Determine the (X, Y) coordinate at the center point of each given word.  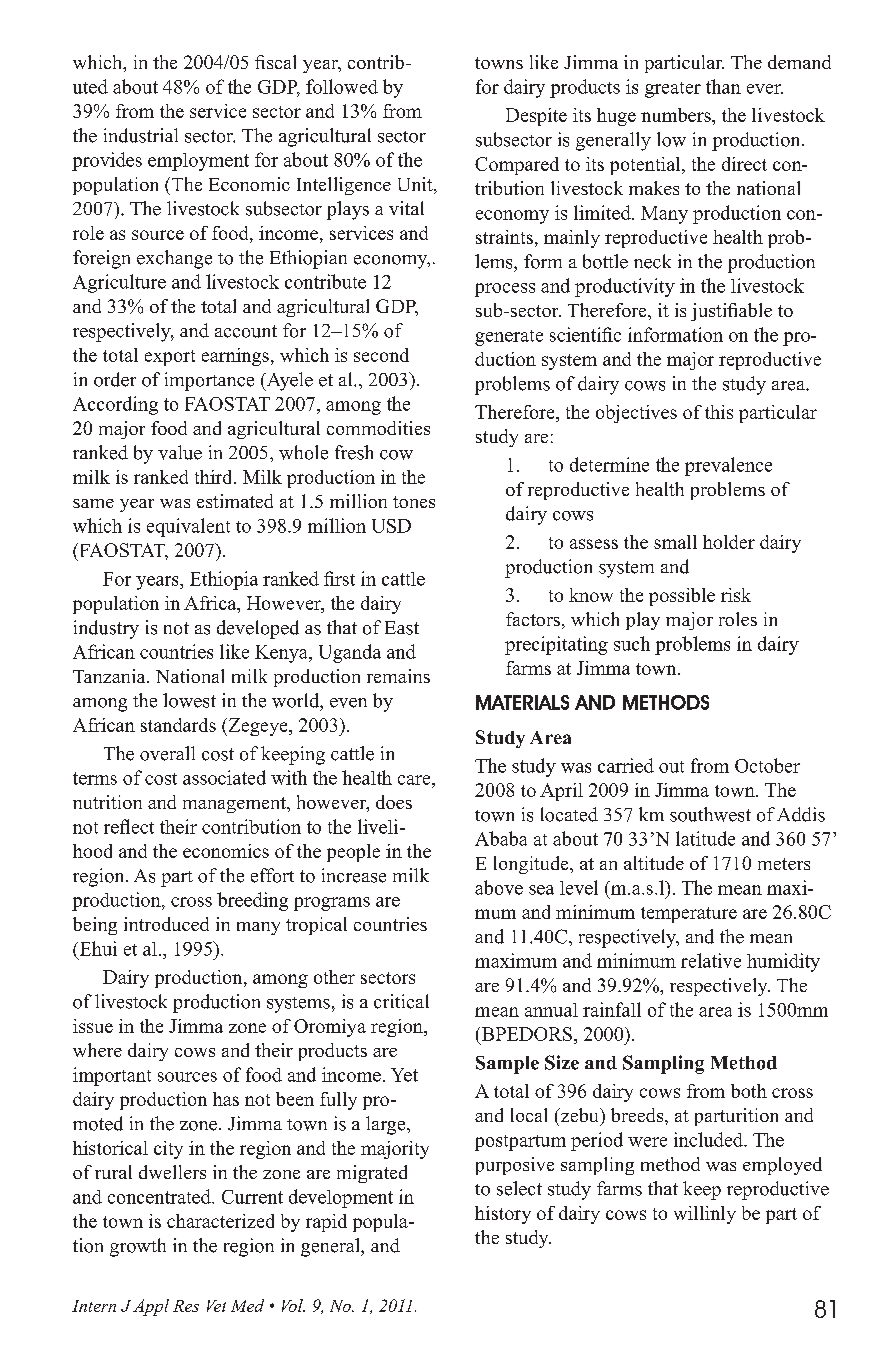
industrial (141, 135)
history (503, 1215)
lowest (189, 700)
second (381, 355)
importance (209, 381)
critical (401, 1001)
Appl (151, 1307)
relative (711, 960)
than (723, 86)
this (719, 412)
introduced (166, 924)
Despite (536, 117)
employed (782, 1166)
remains (398, 676)
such (632, 643)
